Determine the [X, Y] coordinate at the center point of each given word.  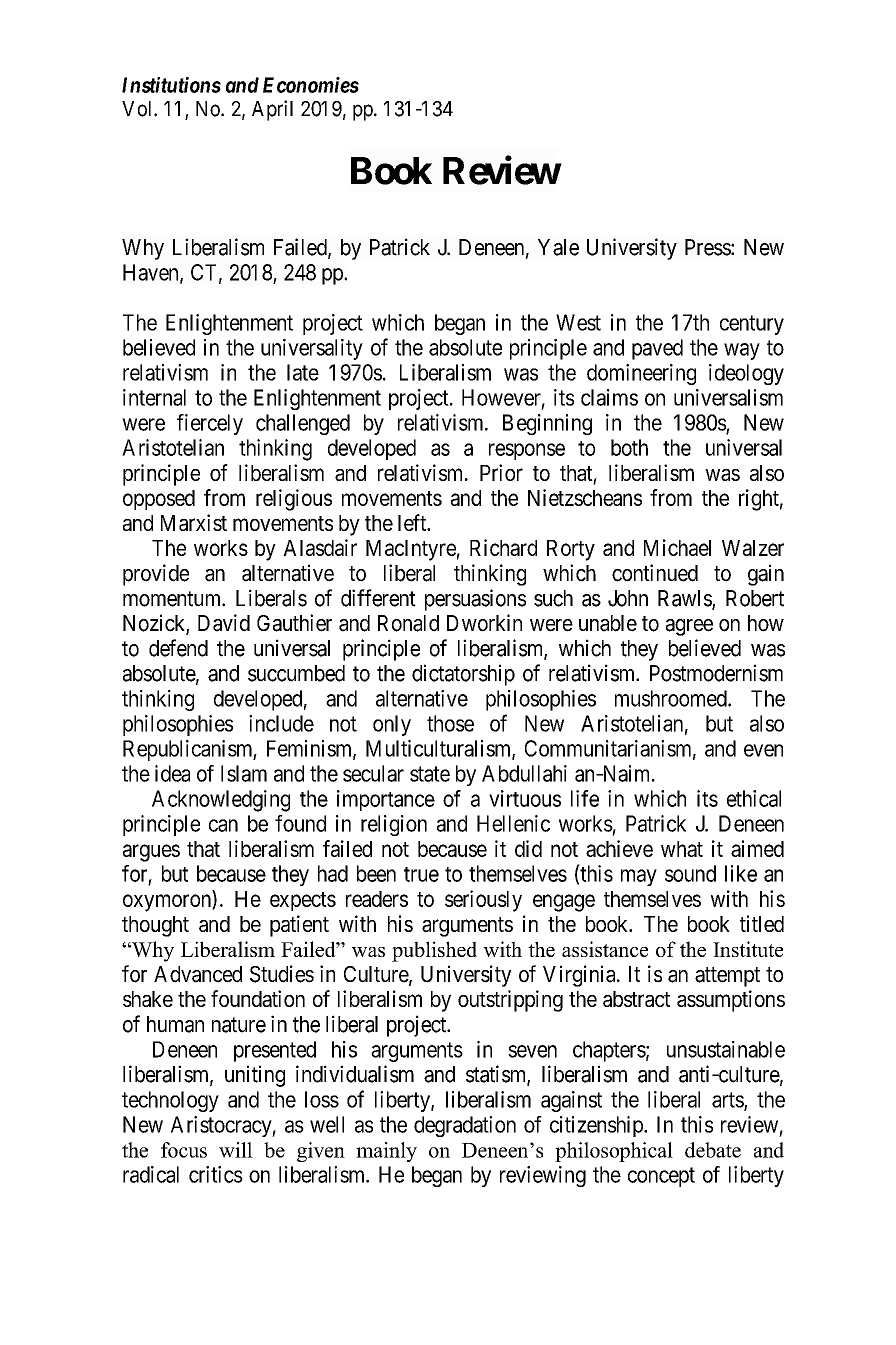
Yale [558, 247]
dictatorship [463, 675]
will [236, 1150]
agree [689, 627]
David [224, 623]
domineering [641, 374]
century [752, 325]
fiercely [210, 424]
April [272, 110]
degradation [465, 1126]
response [527, 451]
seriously [483, 901]
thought [155, 926]
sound [690, 873]
